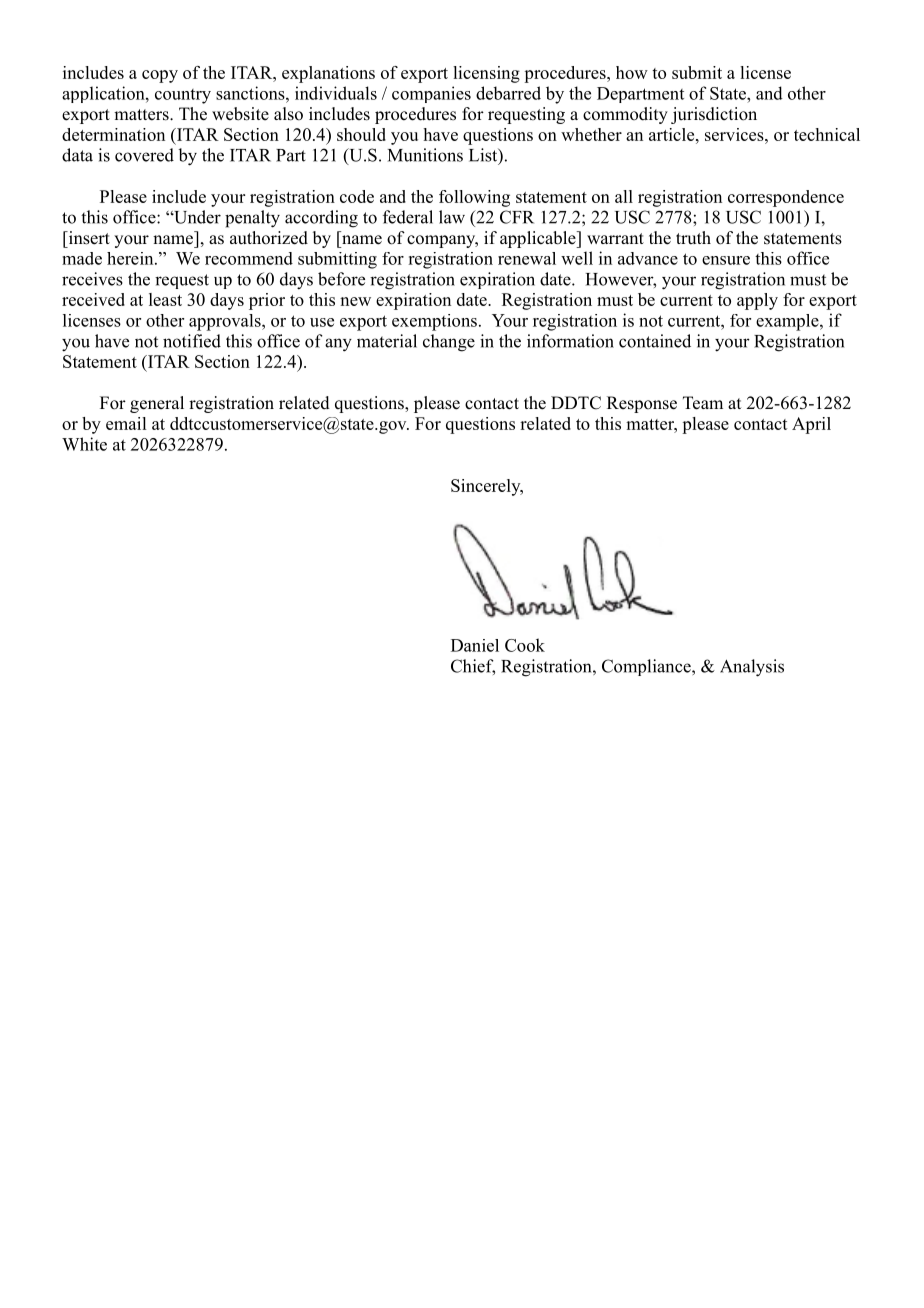 This page has height=1308, width=924. I want to click on Response, so click(642, 404).
